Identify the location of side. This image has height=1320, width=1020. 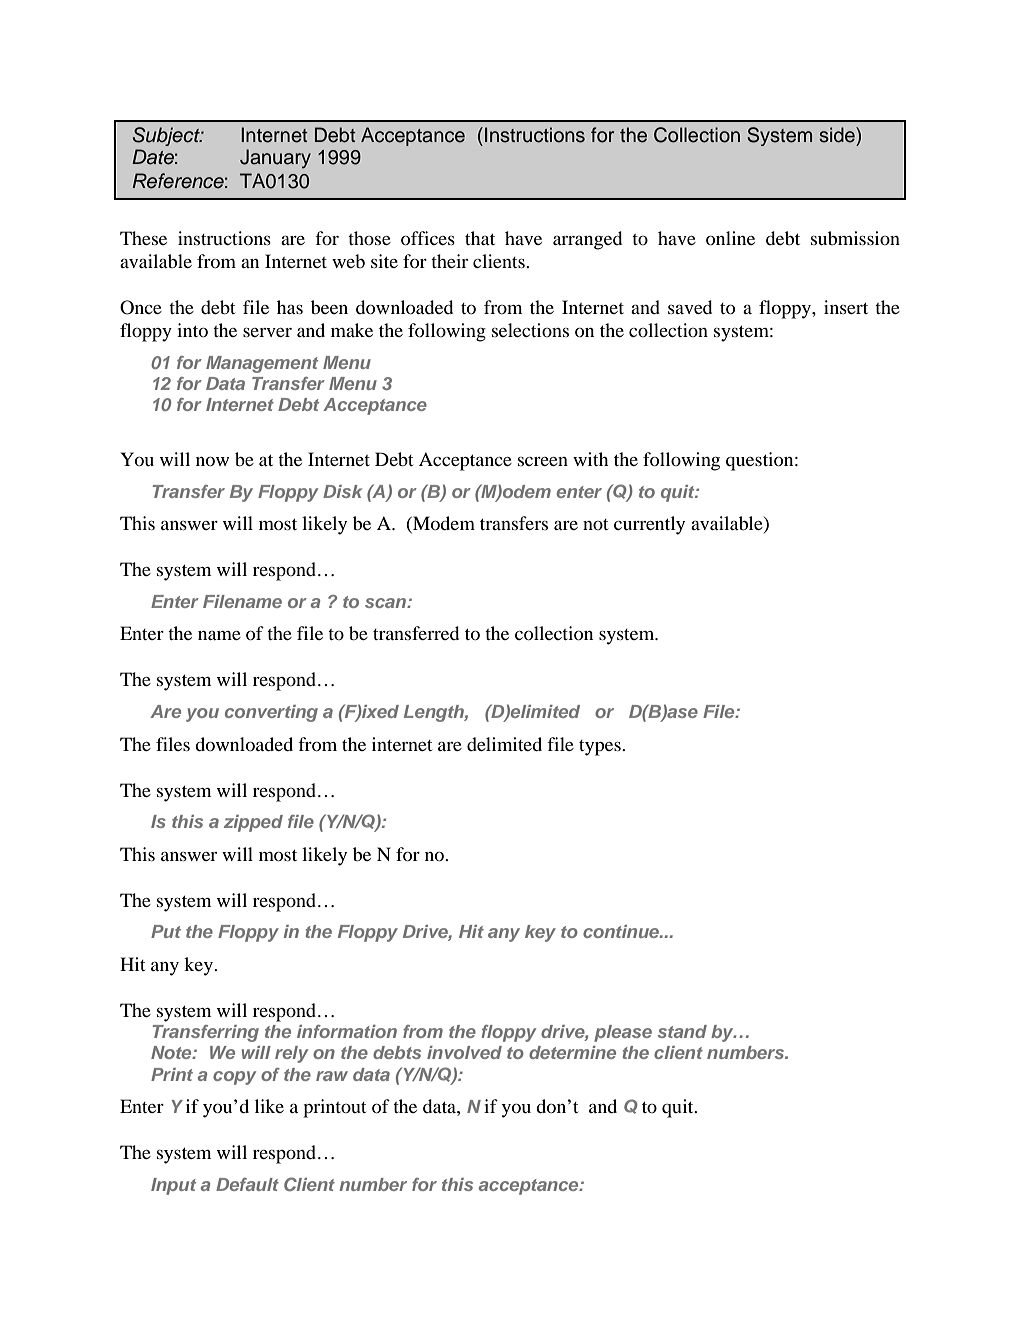
(838, 135).
